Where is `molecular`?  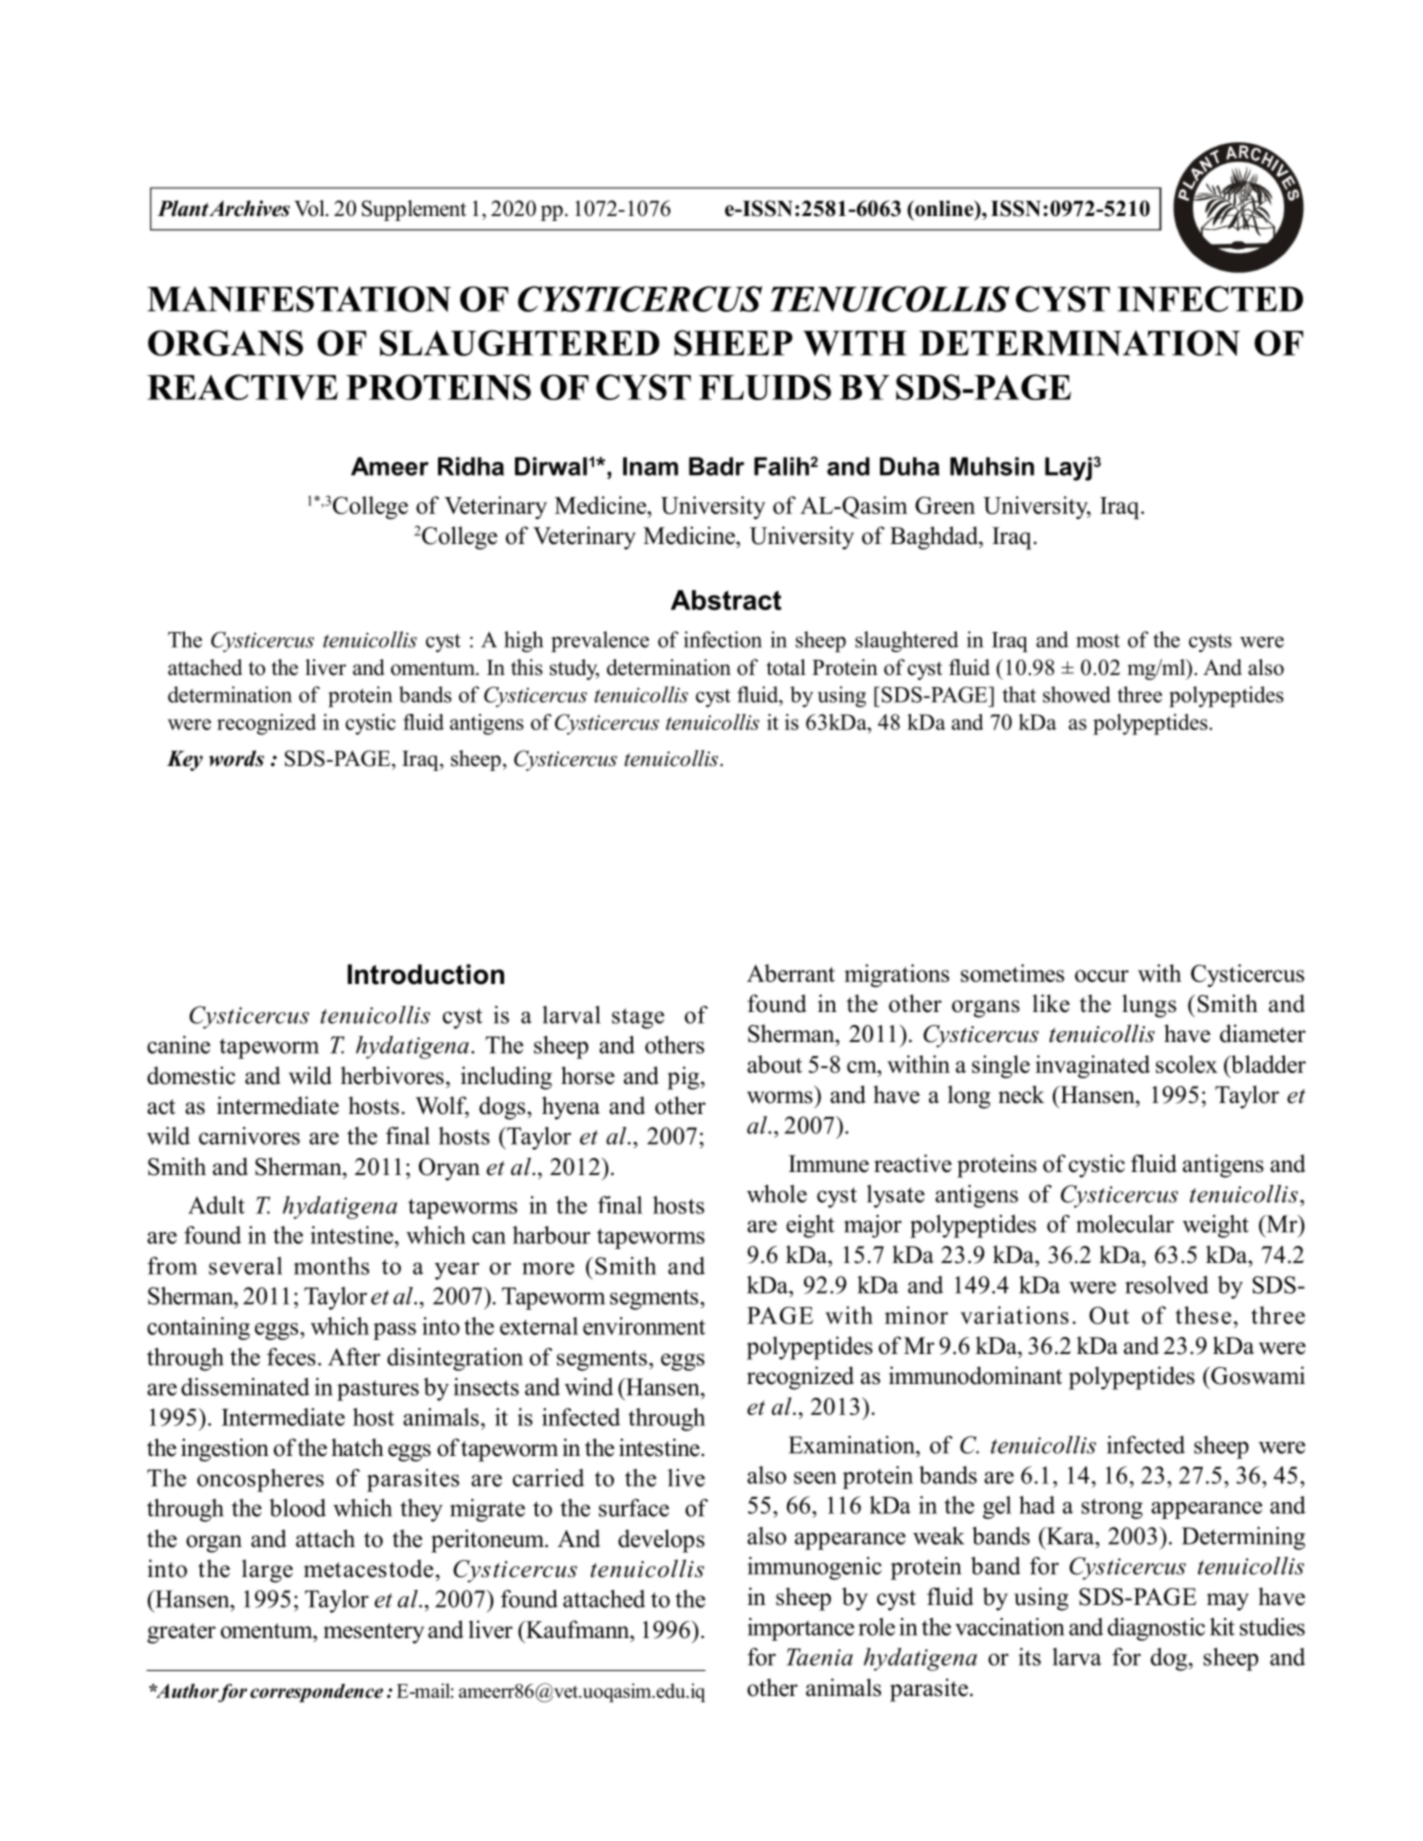 molecular is located at coordinates (1125, 1224).
